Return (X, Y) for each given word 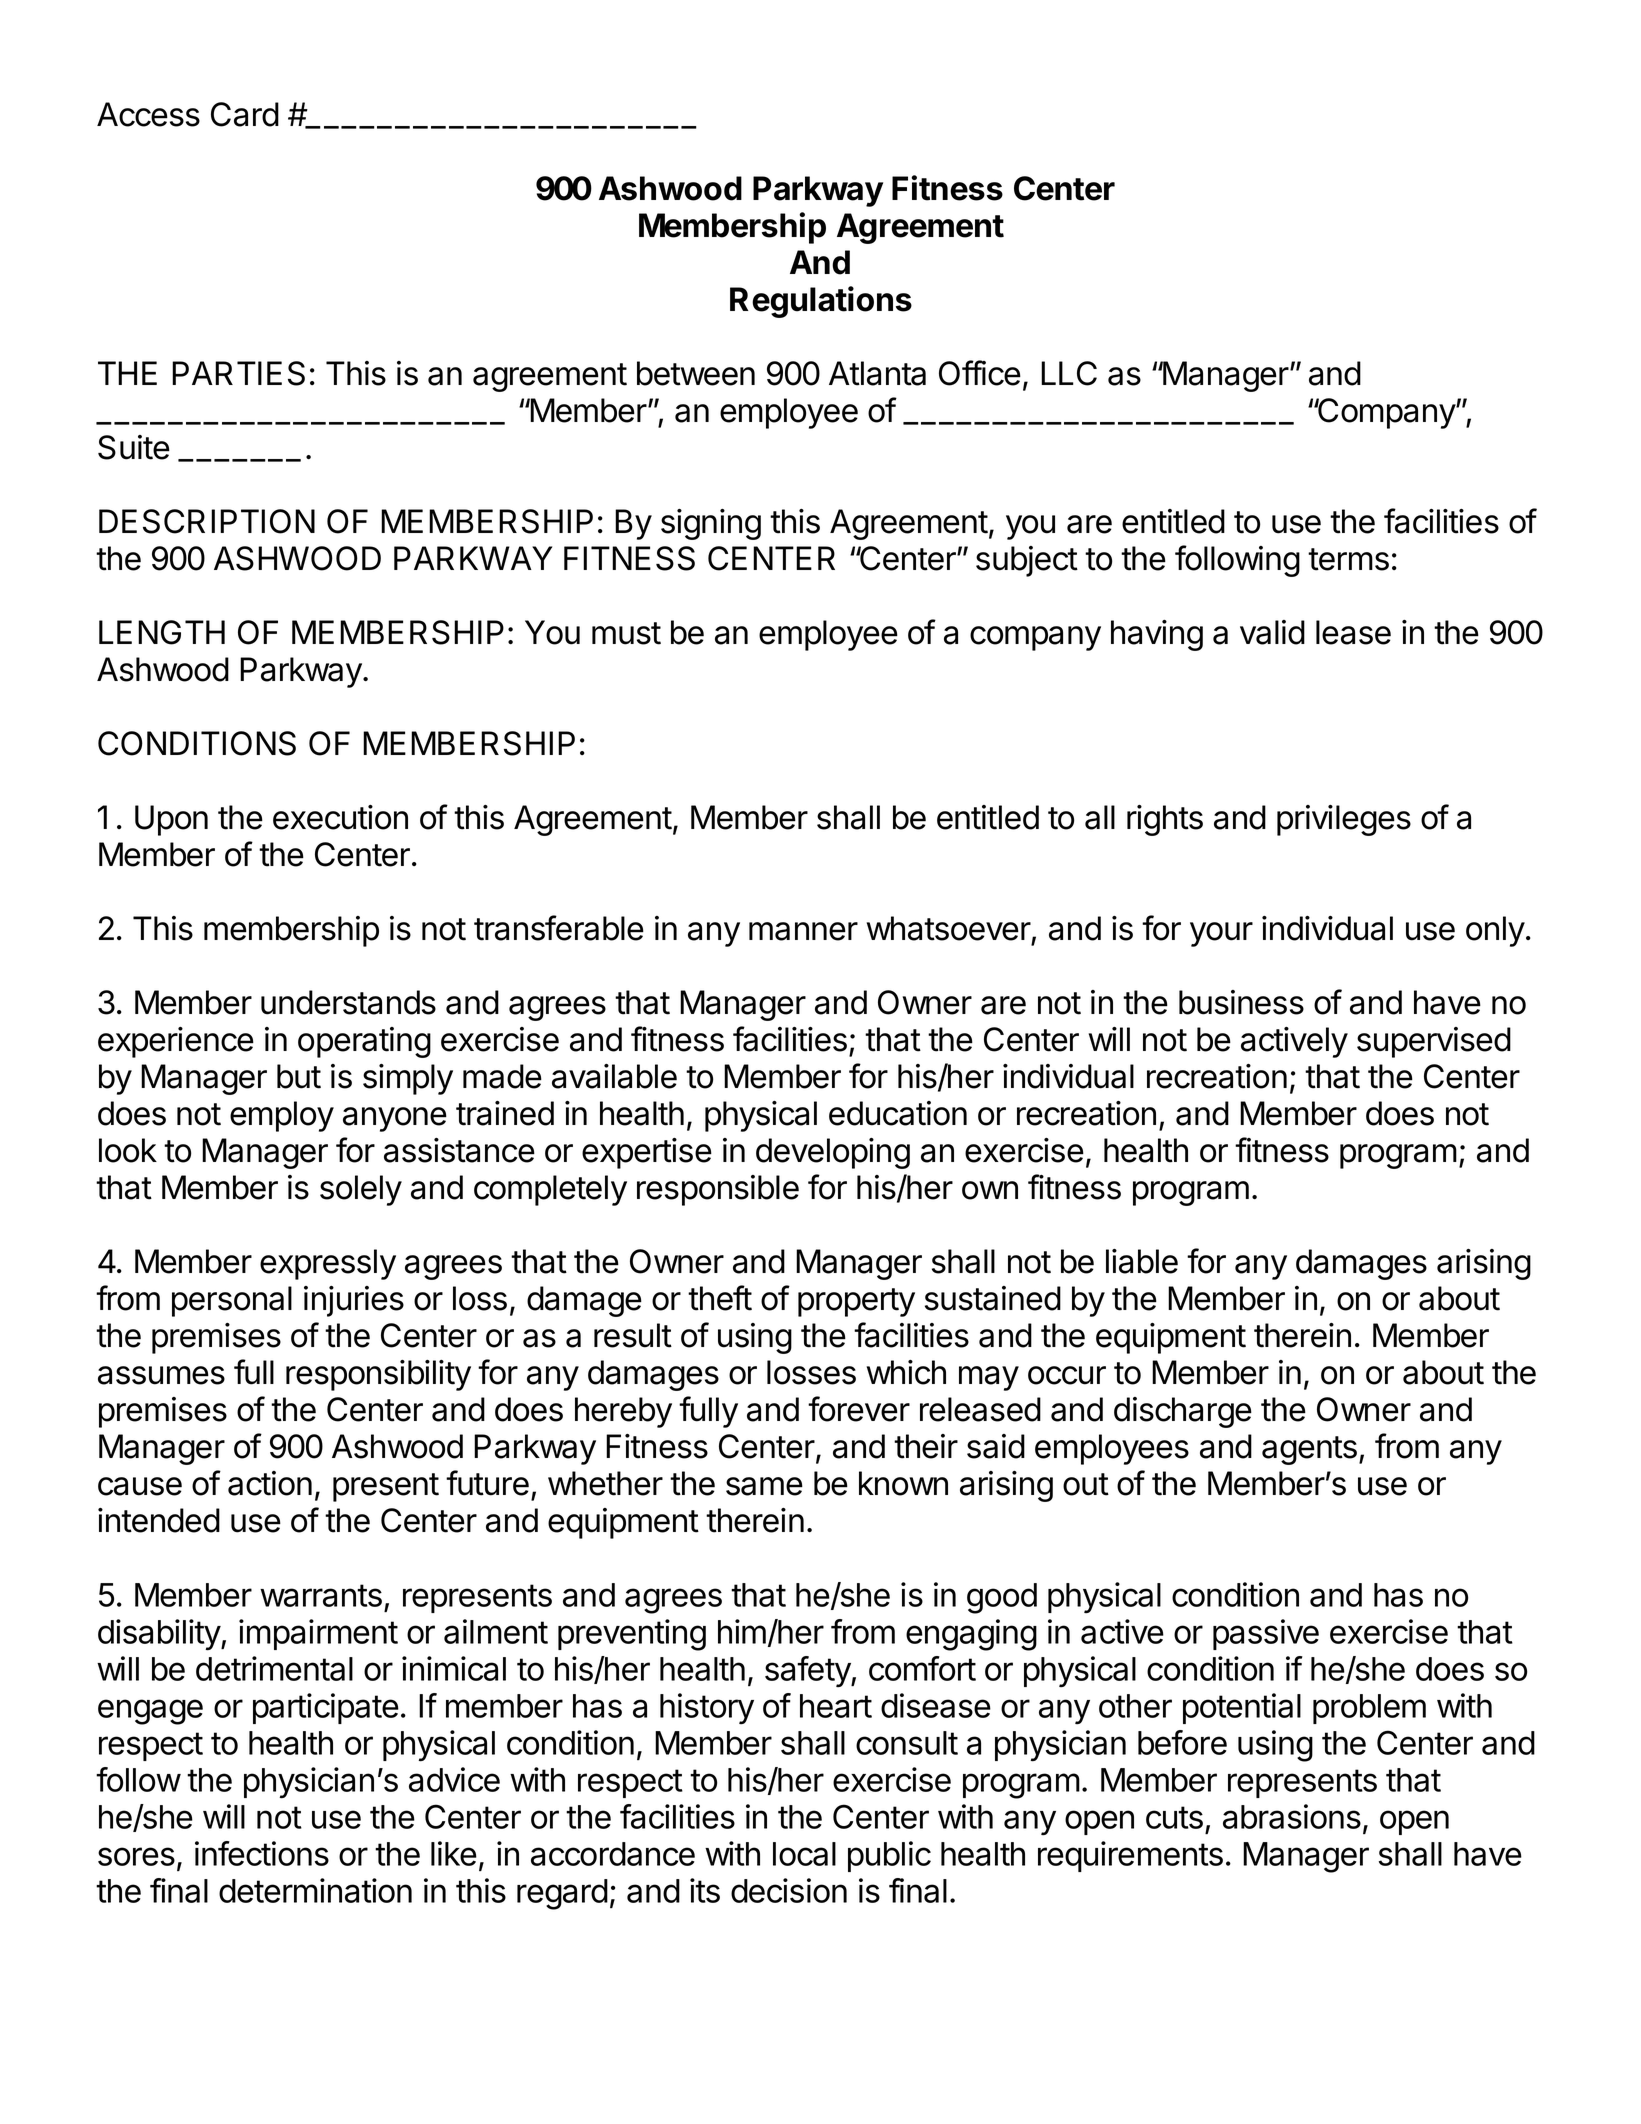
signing (711, 524)
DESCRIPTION (207, 521)
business (1241, 1002)
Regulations (821, 302)
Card (245, 114)
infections (262, 1853)
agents (1309, 1450)
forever (859, 1409)
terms (1348, 559)
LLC (1069, 373)
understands (348, 1002)
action (270, 1483)
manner (803, 931)
